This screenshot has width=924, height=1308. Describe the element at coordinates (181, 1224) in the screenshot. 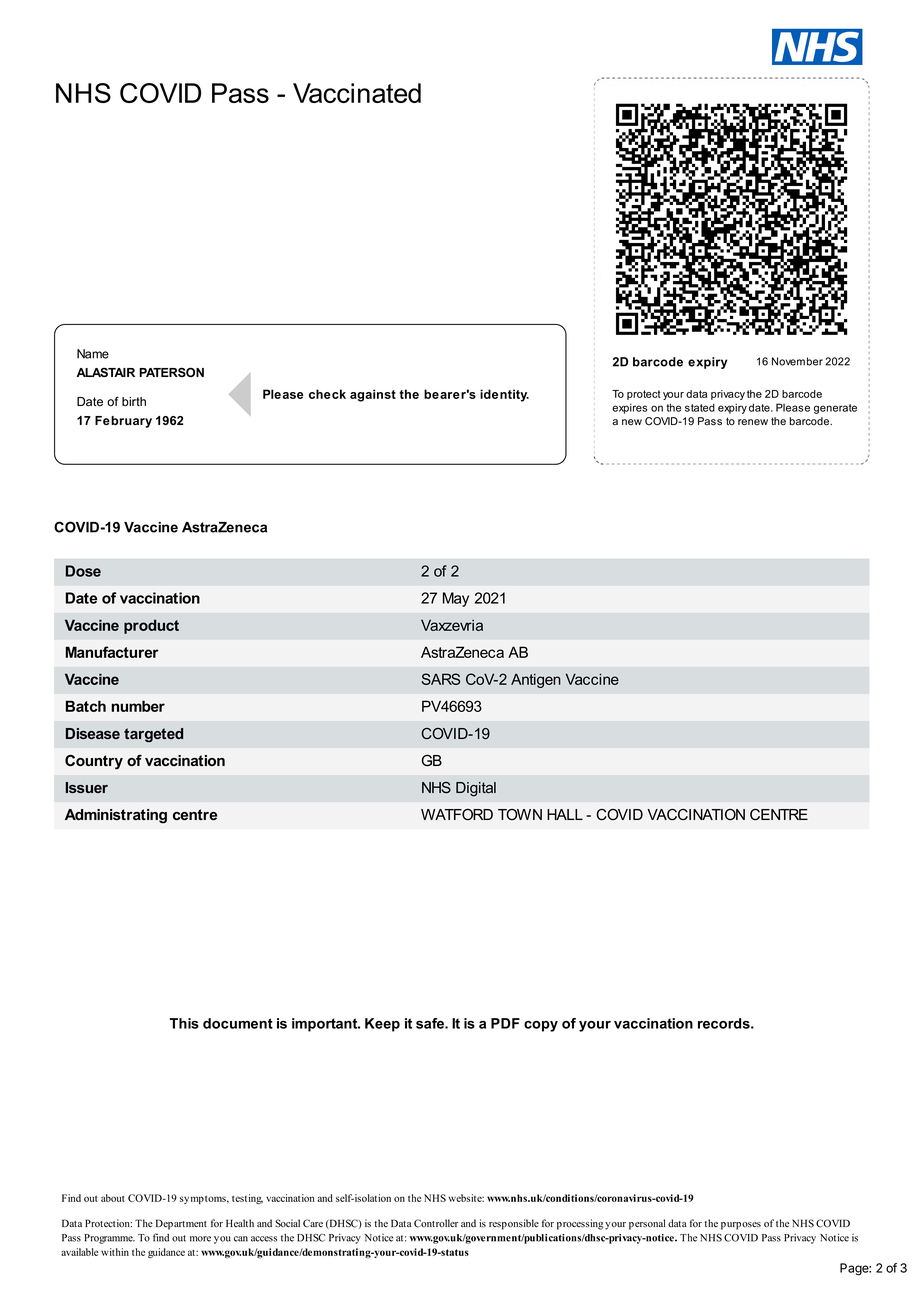

I see `Department` at that location.
